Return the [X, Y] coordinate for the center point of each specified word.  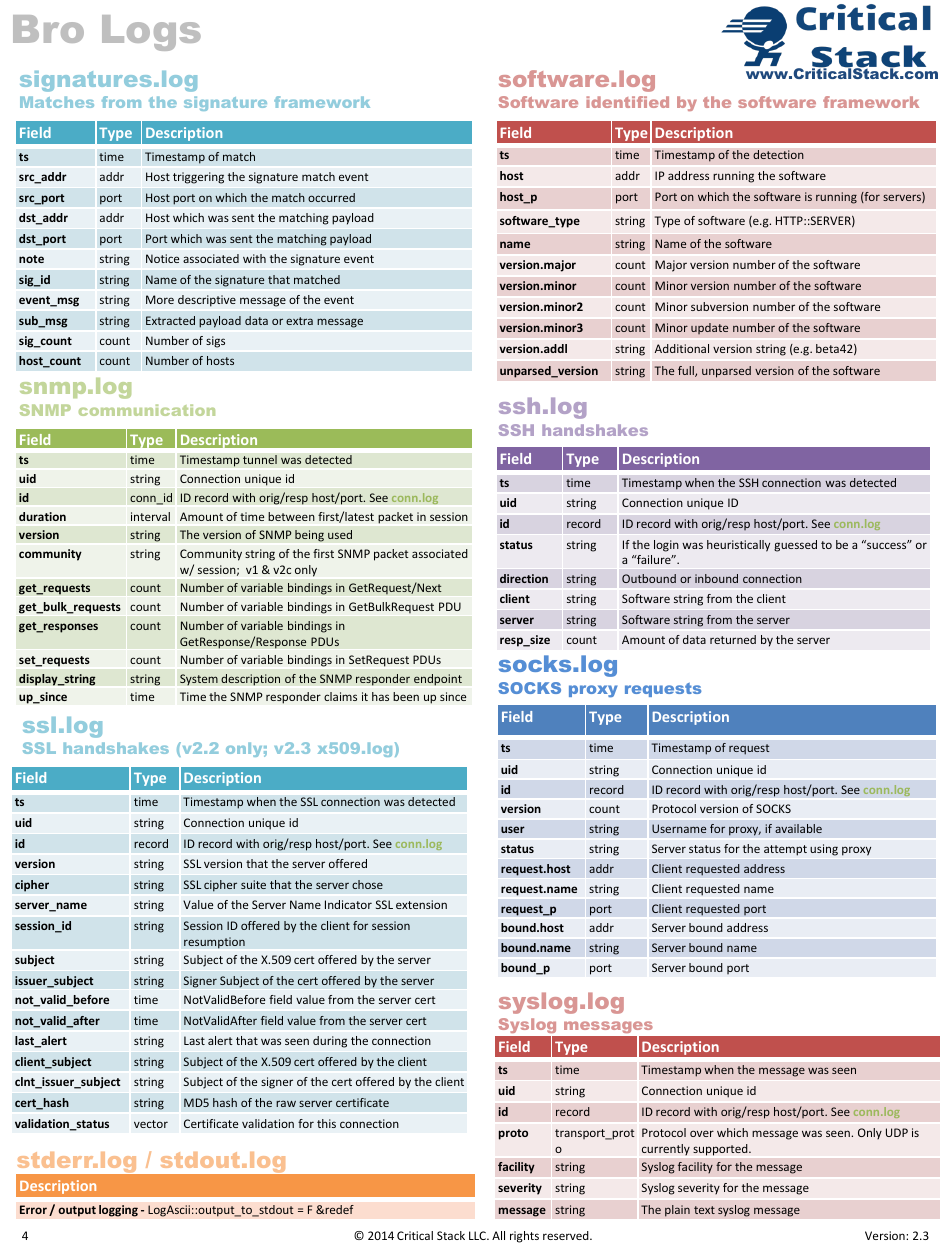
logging [118, 1211]
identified [627, 102]
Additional [682, 348]
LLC [478, 1235]
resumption [214, 943]
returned [733, 639]
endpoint [438, 680]
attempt [785, 850]
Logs [151, 33]
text [704, 1210]
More [160, 299]
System [199, 680]
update [710, 329]
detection [778, 154]
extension [421, 904]
